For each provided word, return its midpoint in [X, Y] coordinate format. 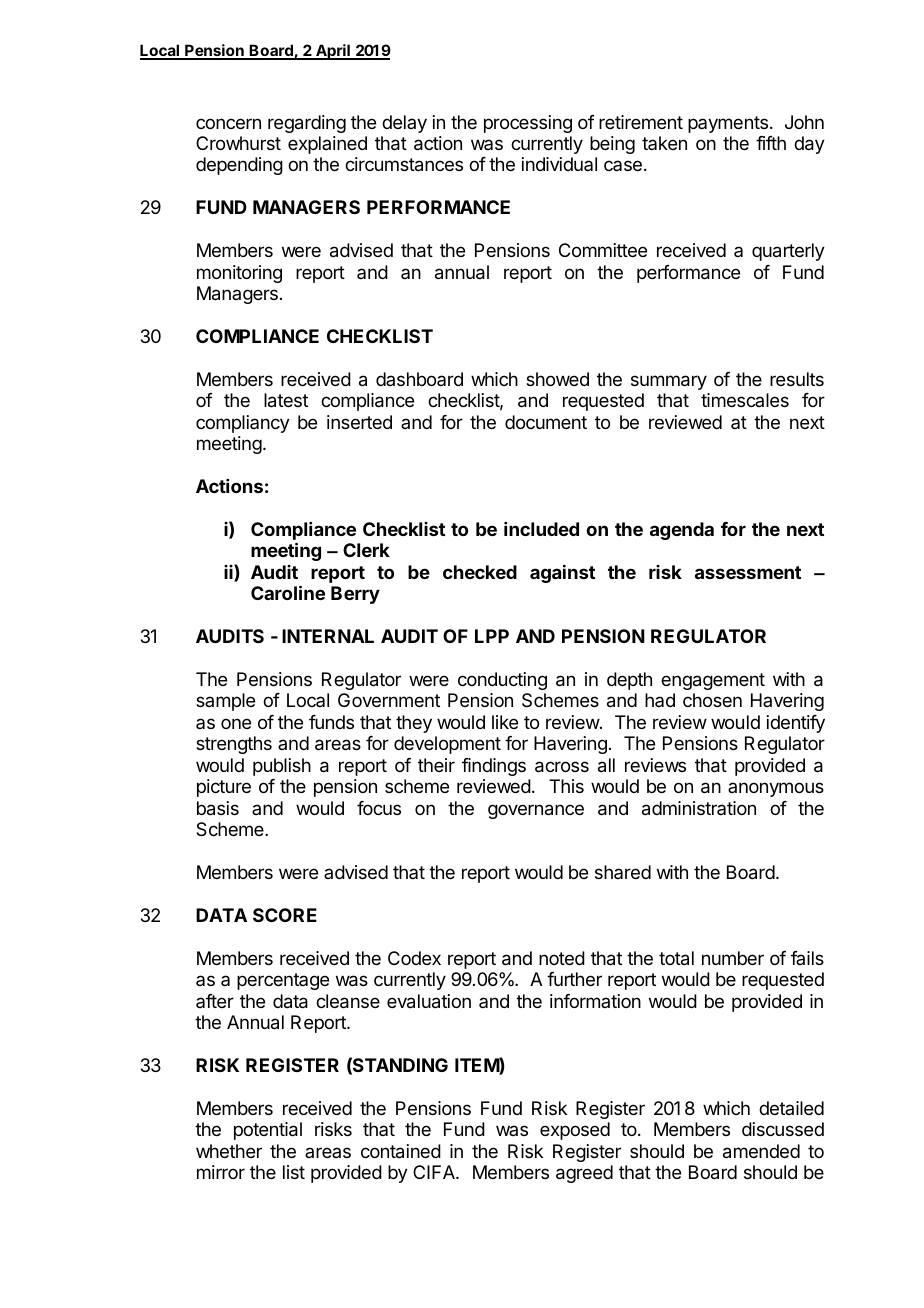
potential [268, 1131]
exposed [575, 1131]
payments [728, 124]
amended [761, 1151]
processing [528, 124]
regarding [307, 124]
